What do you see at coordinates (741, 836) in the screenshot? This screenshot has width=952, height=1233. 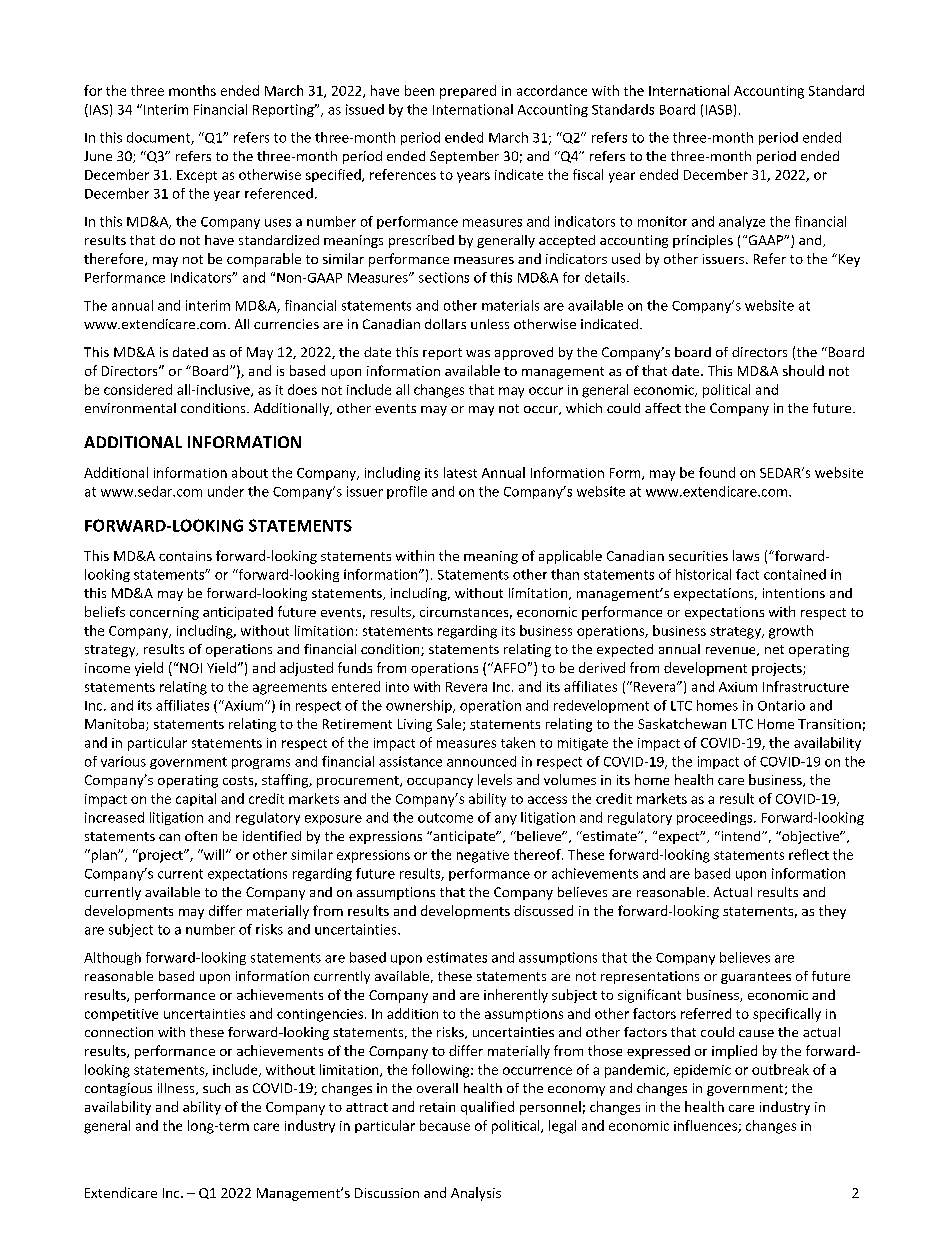 I see `intend` at bounding box center [741, 836].
